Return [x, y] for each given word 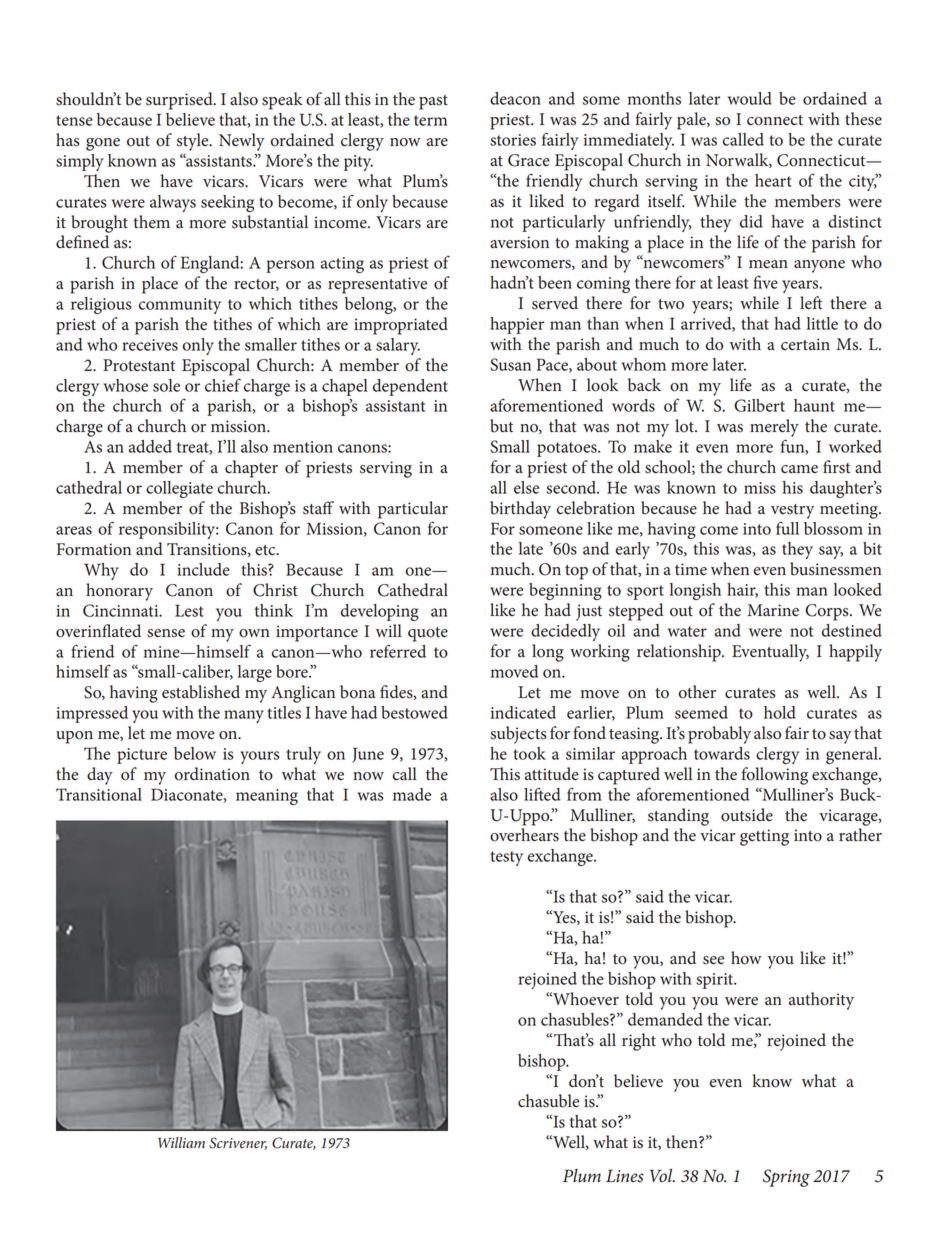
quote [428, 634]
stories [513, 140]
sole [166, 385]
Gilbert [759, 405]
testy [506, 858]
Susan [510, 364]
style [194, 142]
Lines [625, 1176]
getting [764, 837]
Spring [786, 1178]
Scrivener [238, 1143]
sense [166, 633]
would [750, 98]
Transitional [99, 794]
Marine [773, 610]
